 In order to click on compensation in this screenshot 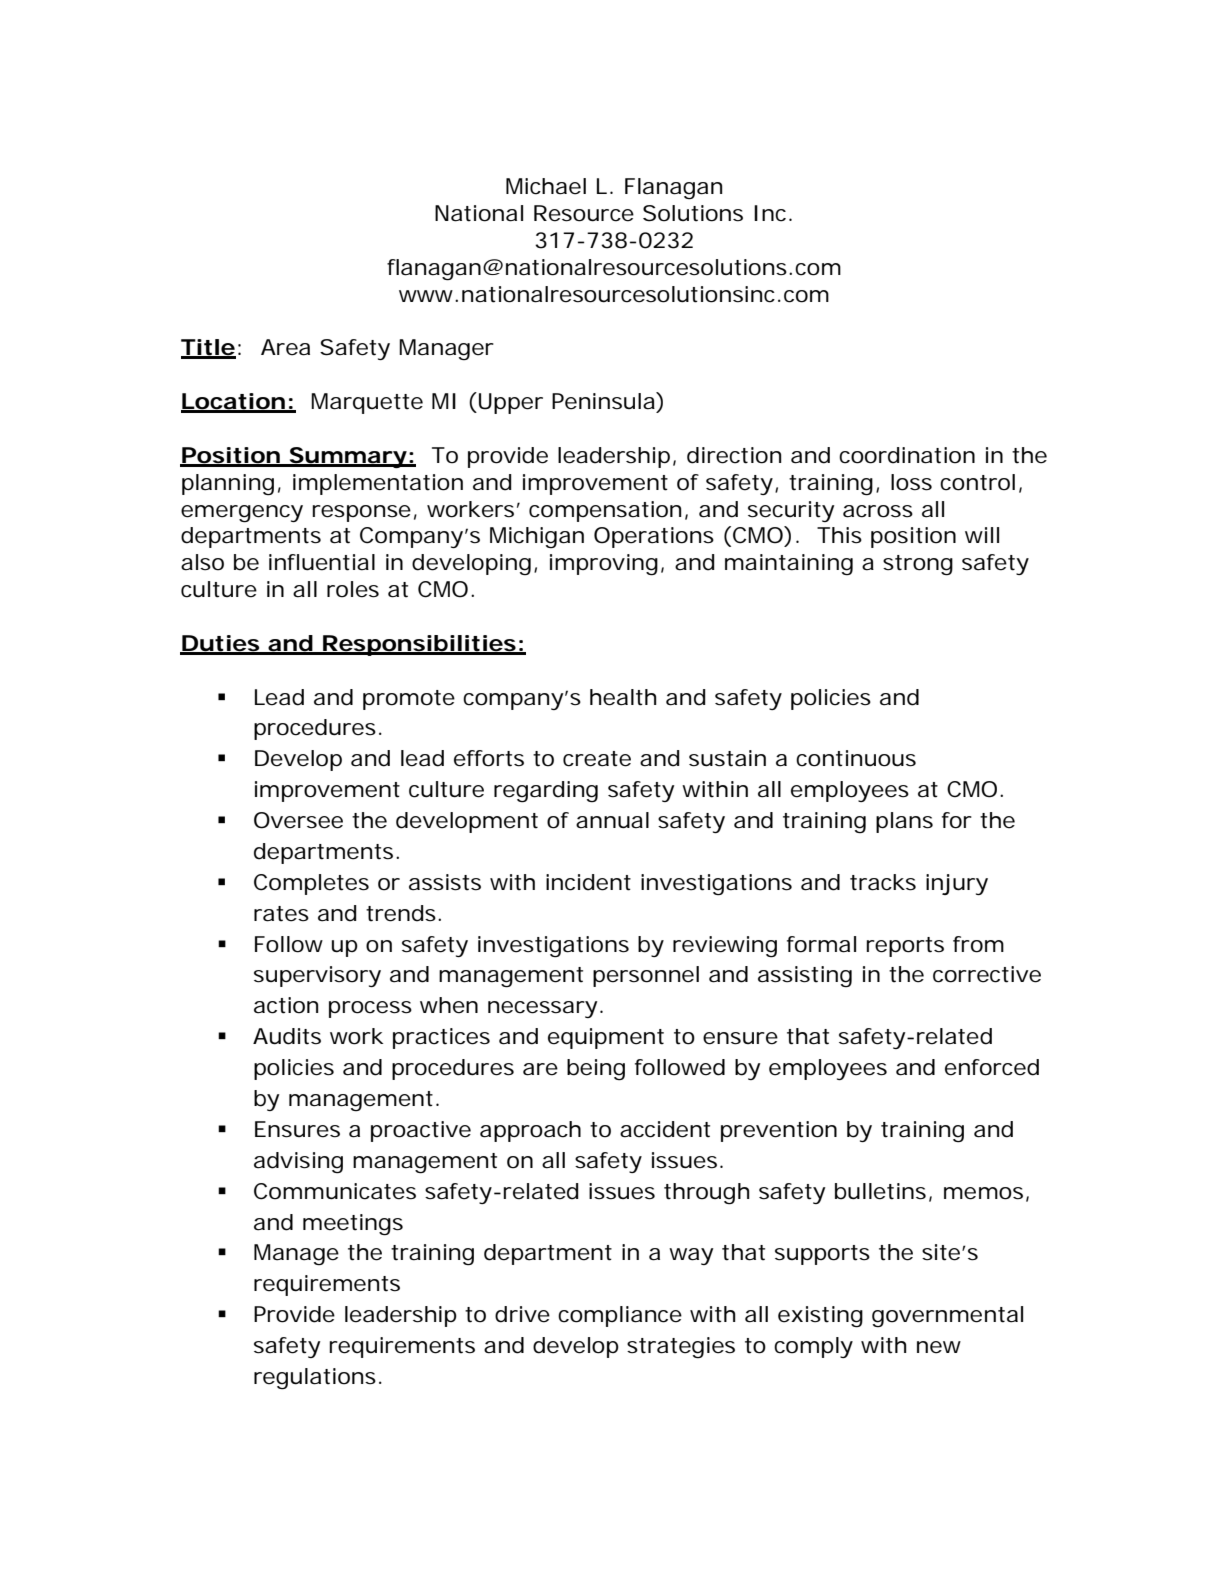, I will do `click(605, 511)`.
